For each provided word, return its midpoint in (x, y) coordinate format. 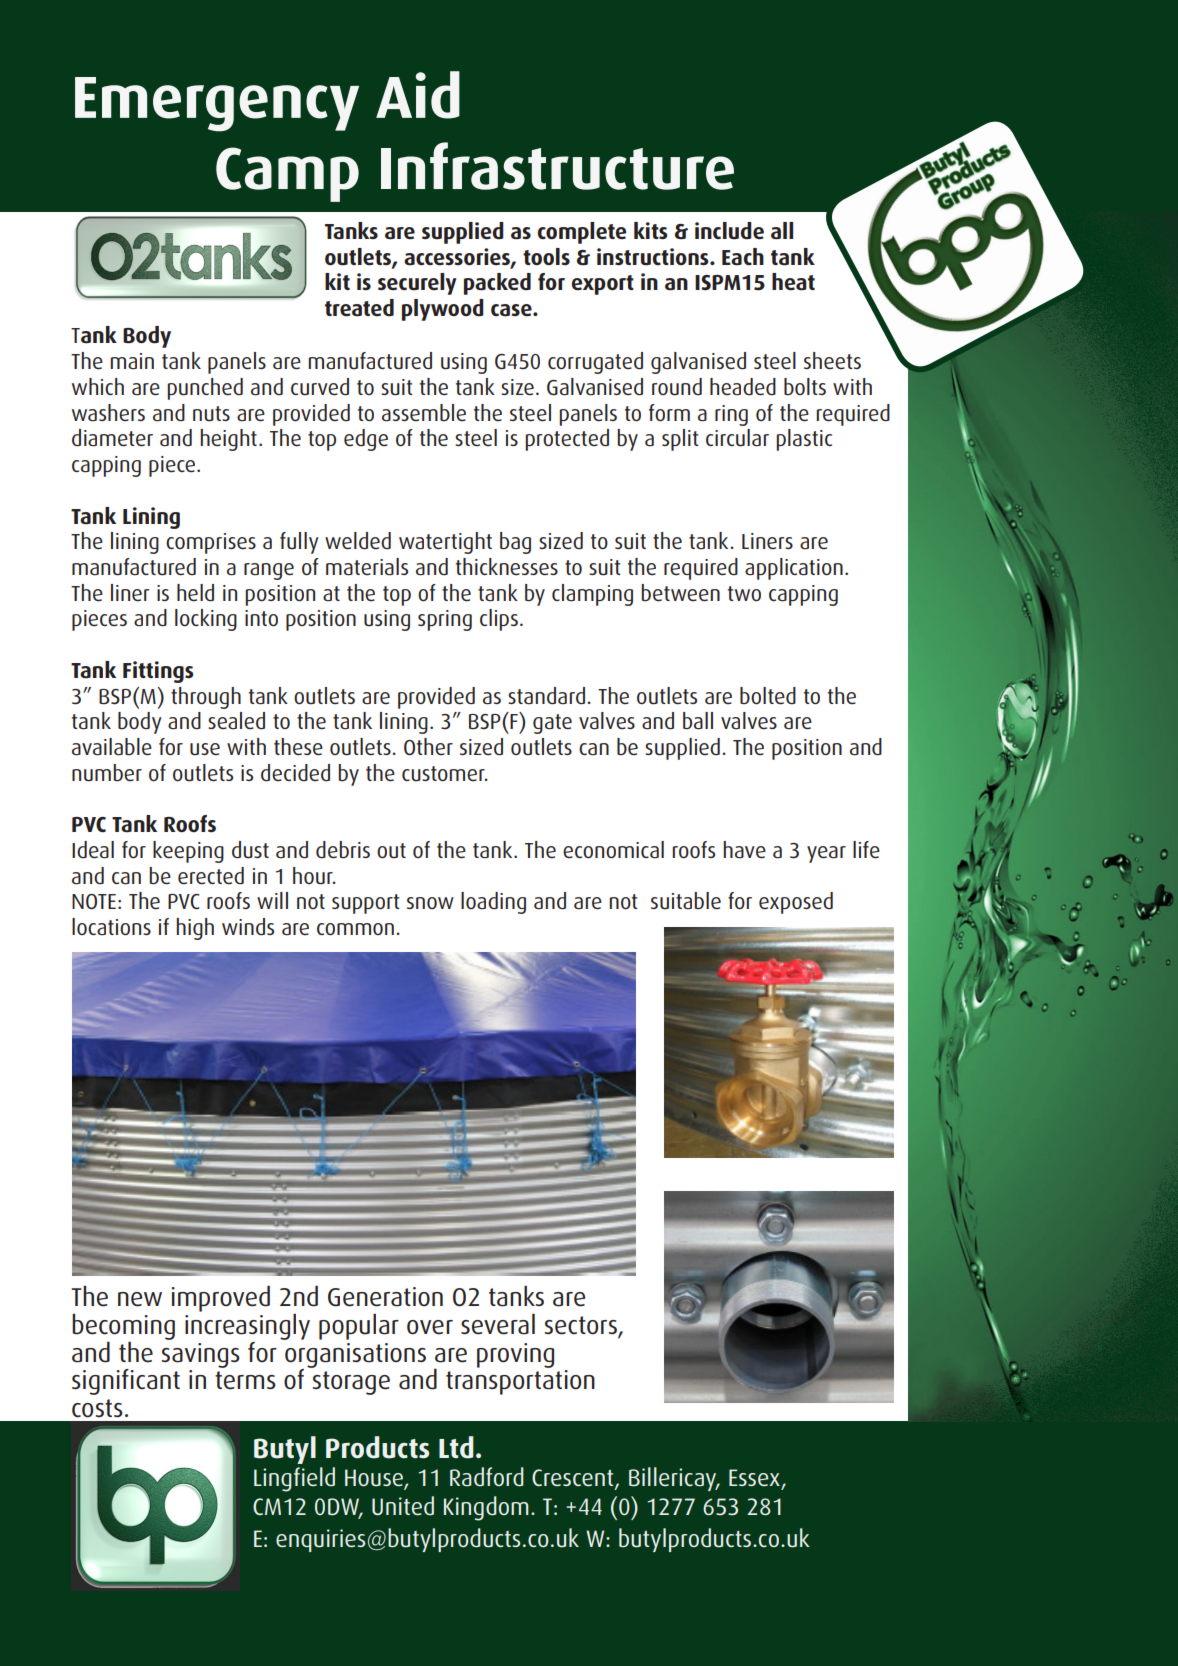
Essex (755, 1479)
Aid (418, 95)
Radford (487, 1477)
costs (97, 1408)
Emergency (217, 104)
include (729, 231)
